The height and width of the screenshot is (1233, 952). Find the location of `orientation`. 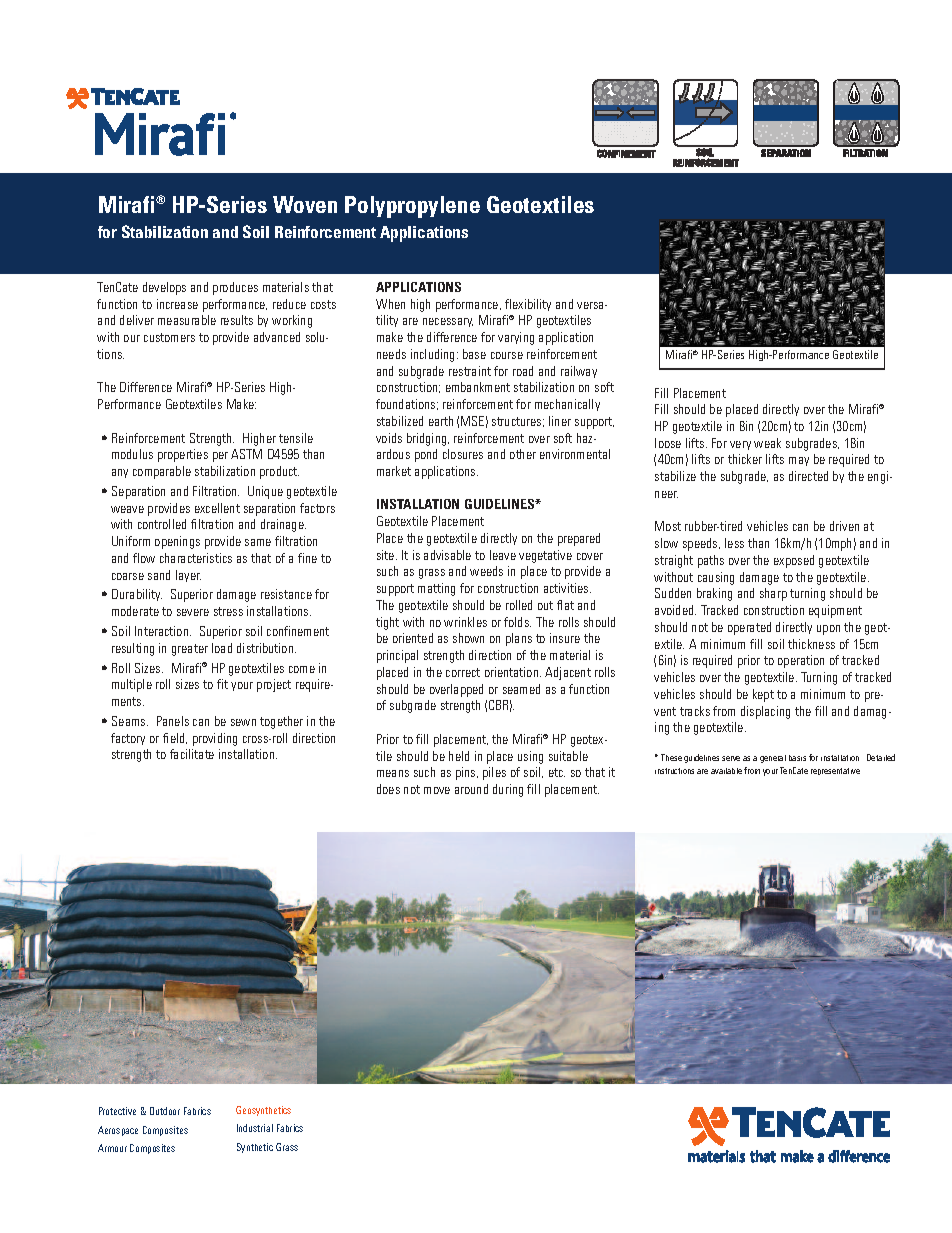

orientation is located at coordinates (513, 672).
